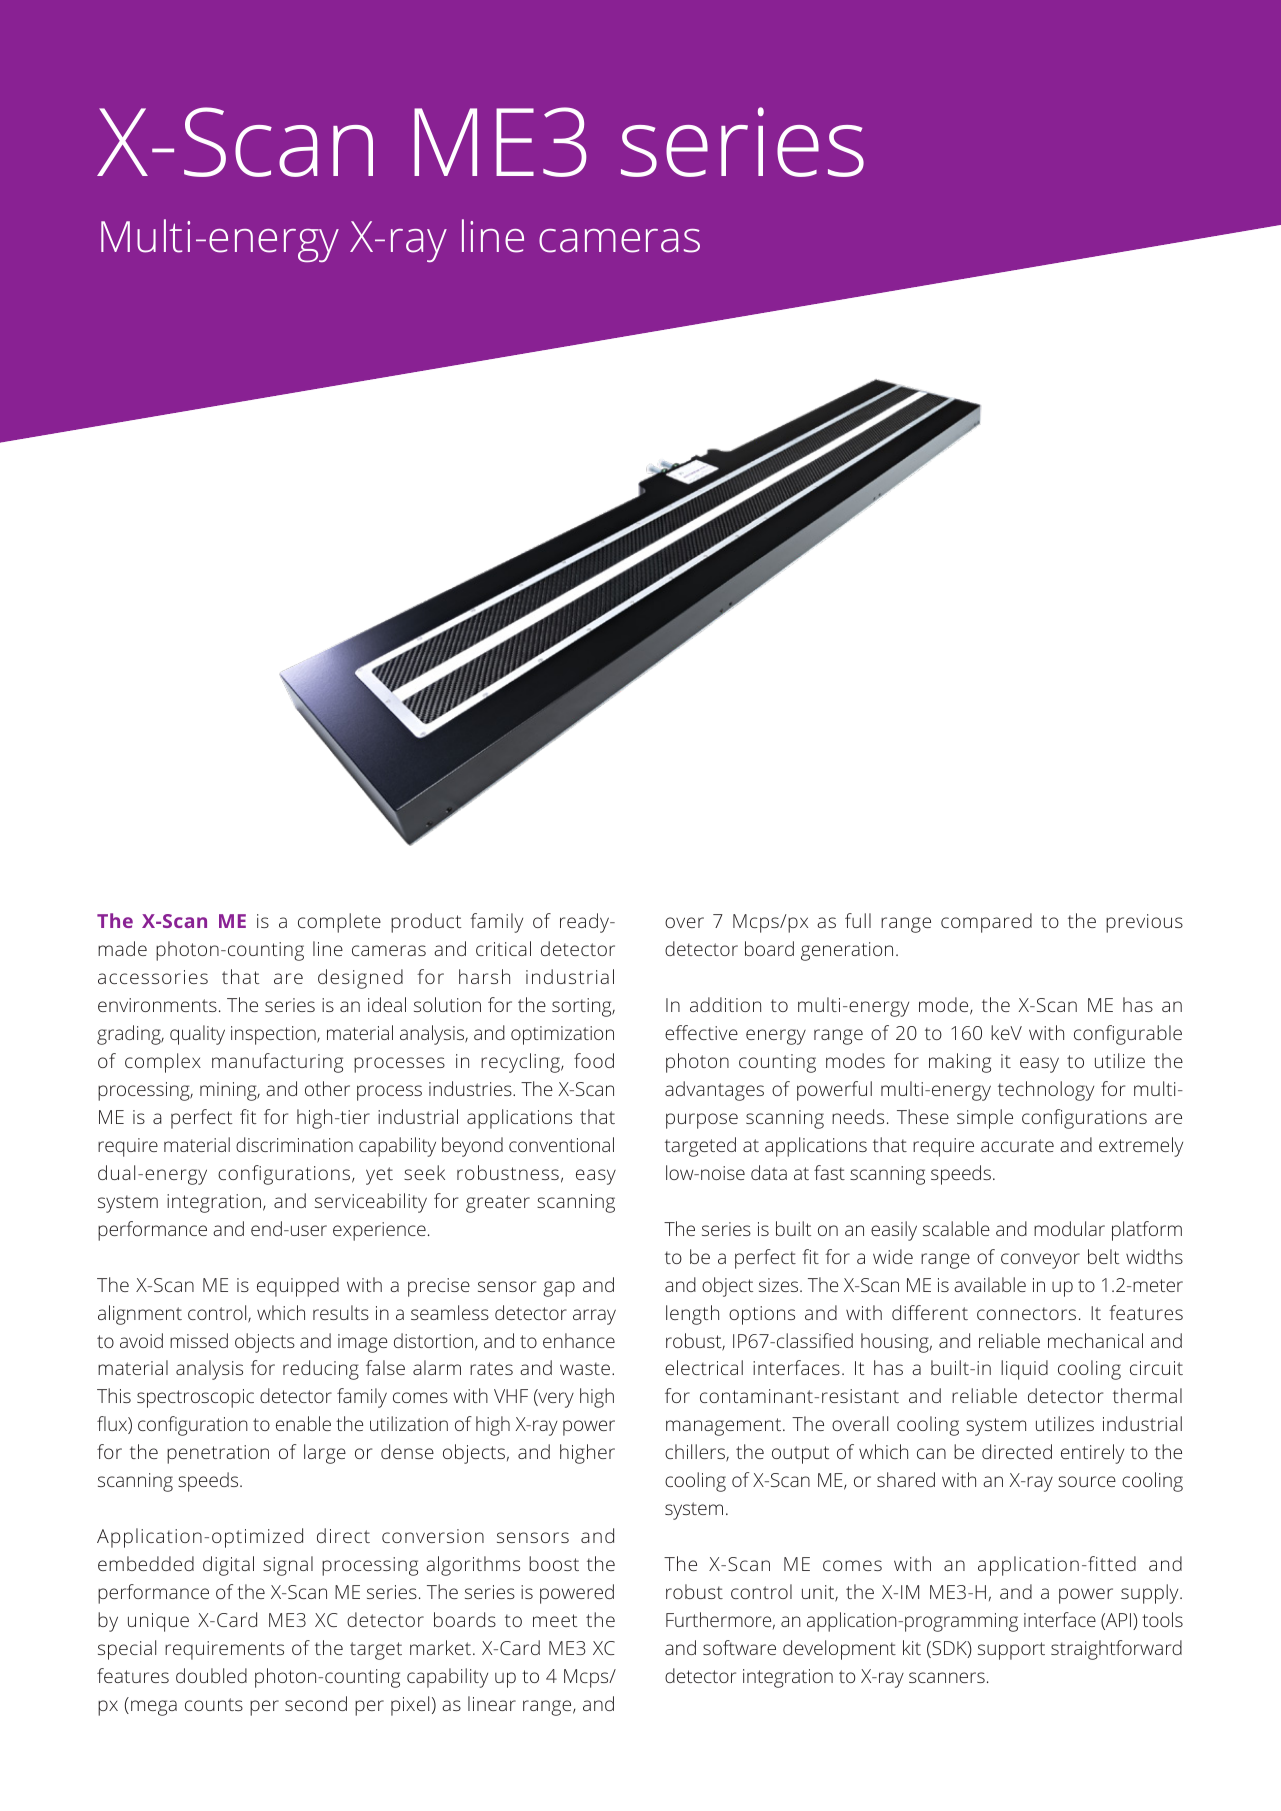 The height and width of the screenshot is (1811, 1281). Describe the element at coordinates (594, 1317) in the screenshot. I see `array` at that location.
